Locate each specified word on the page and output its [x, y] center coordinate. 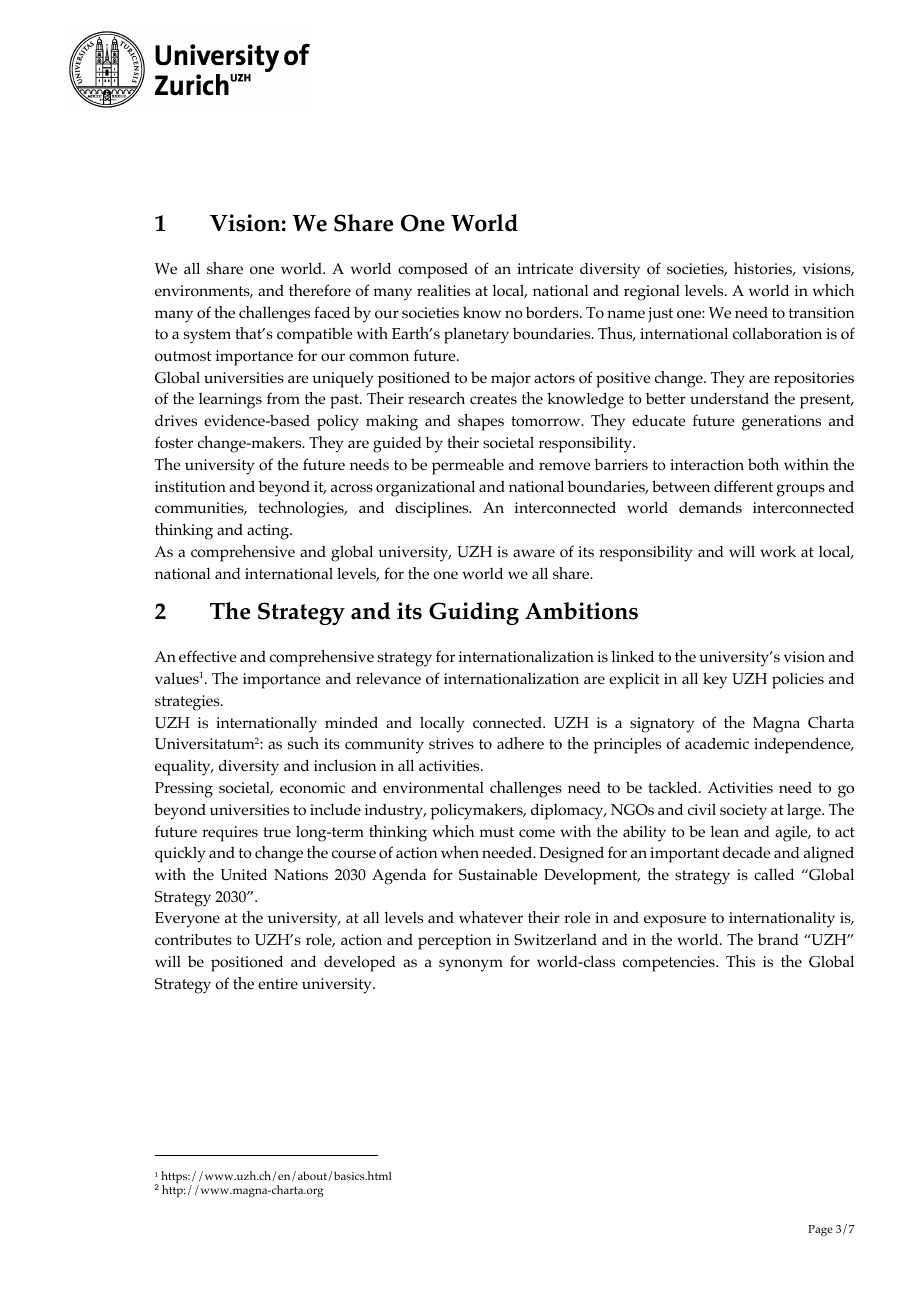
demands [710, 507]
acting [269, 532]
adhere [520, 743]
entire [278, 983]
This [740, 961]
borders [553, 312]
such [303, 743]
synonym [471, 965]
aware [534, 553]
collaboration [777, 333]
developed [360, 963]
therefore [320, 290]
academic [717, 743]
